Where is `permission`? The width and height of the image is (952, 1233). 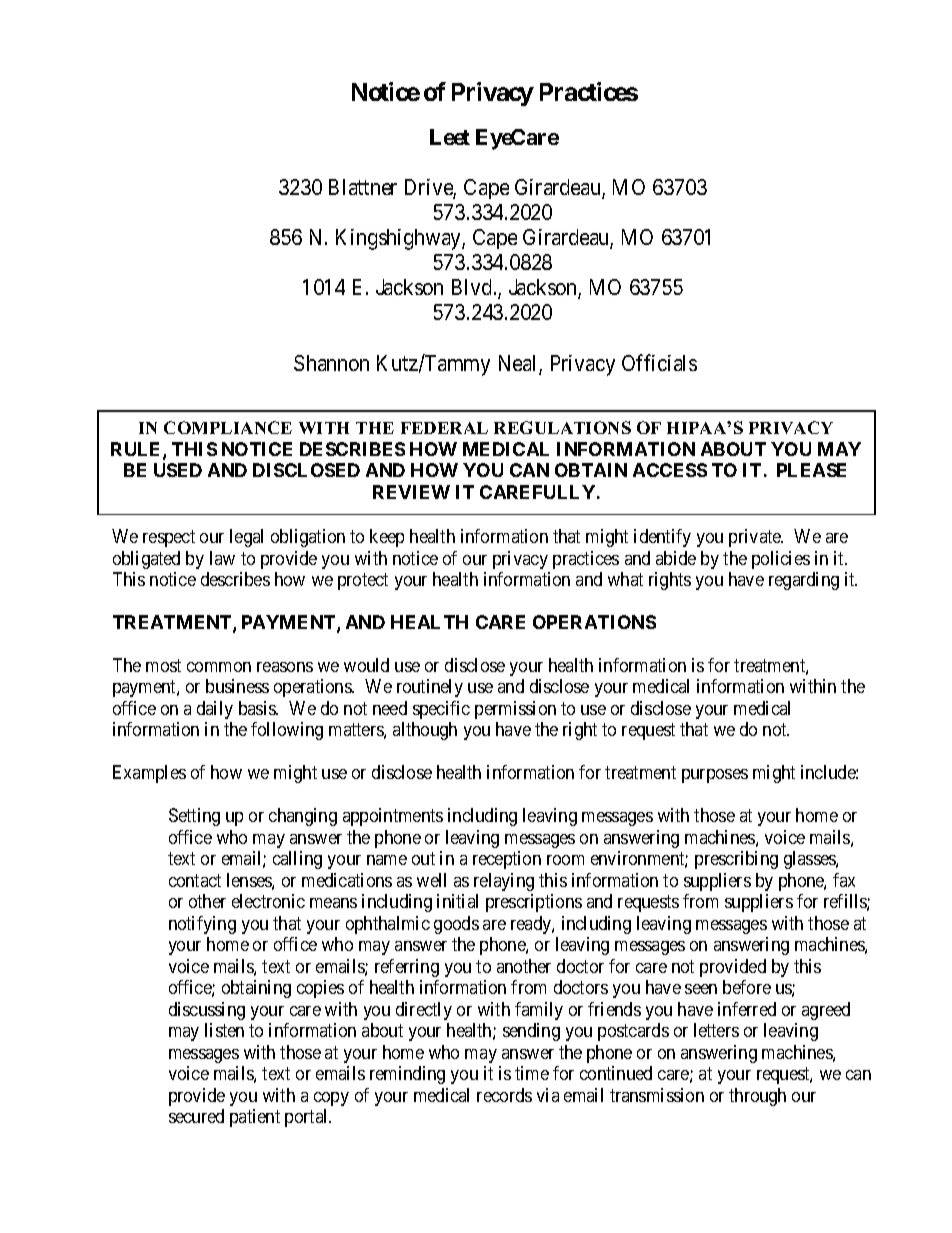
permission is located at coordinates (515, 710).
